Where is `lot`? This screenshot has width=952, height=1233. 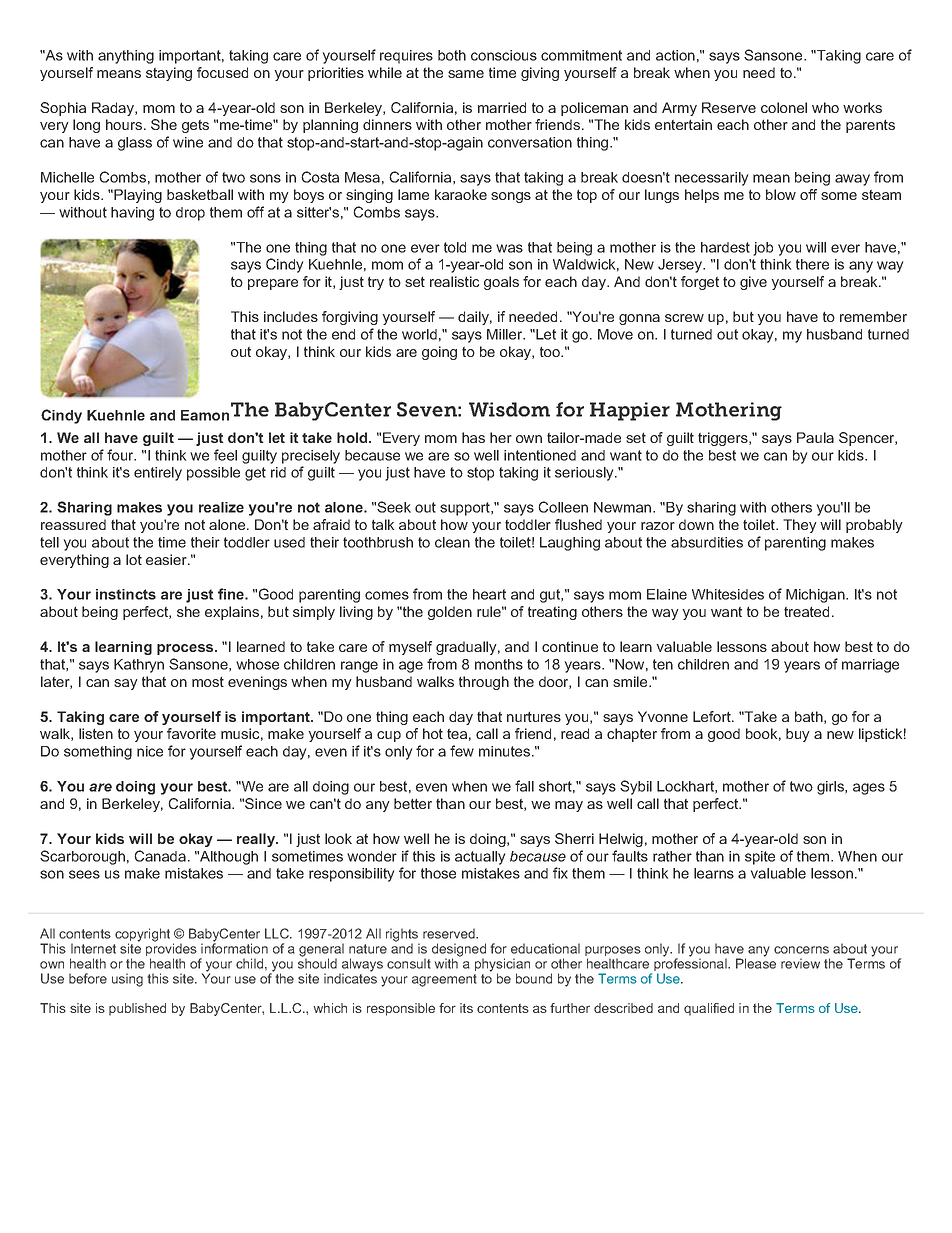
lot is located at coordinates (134, 559).
